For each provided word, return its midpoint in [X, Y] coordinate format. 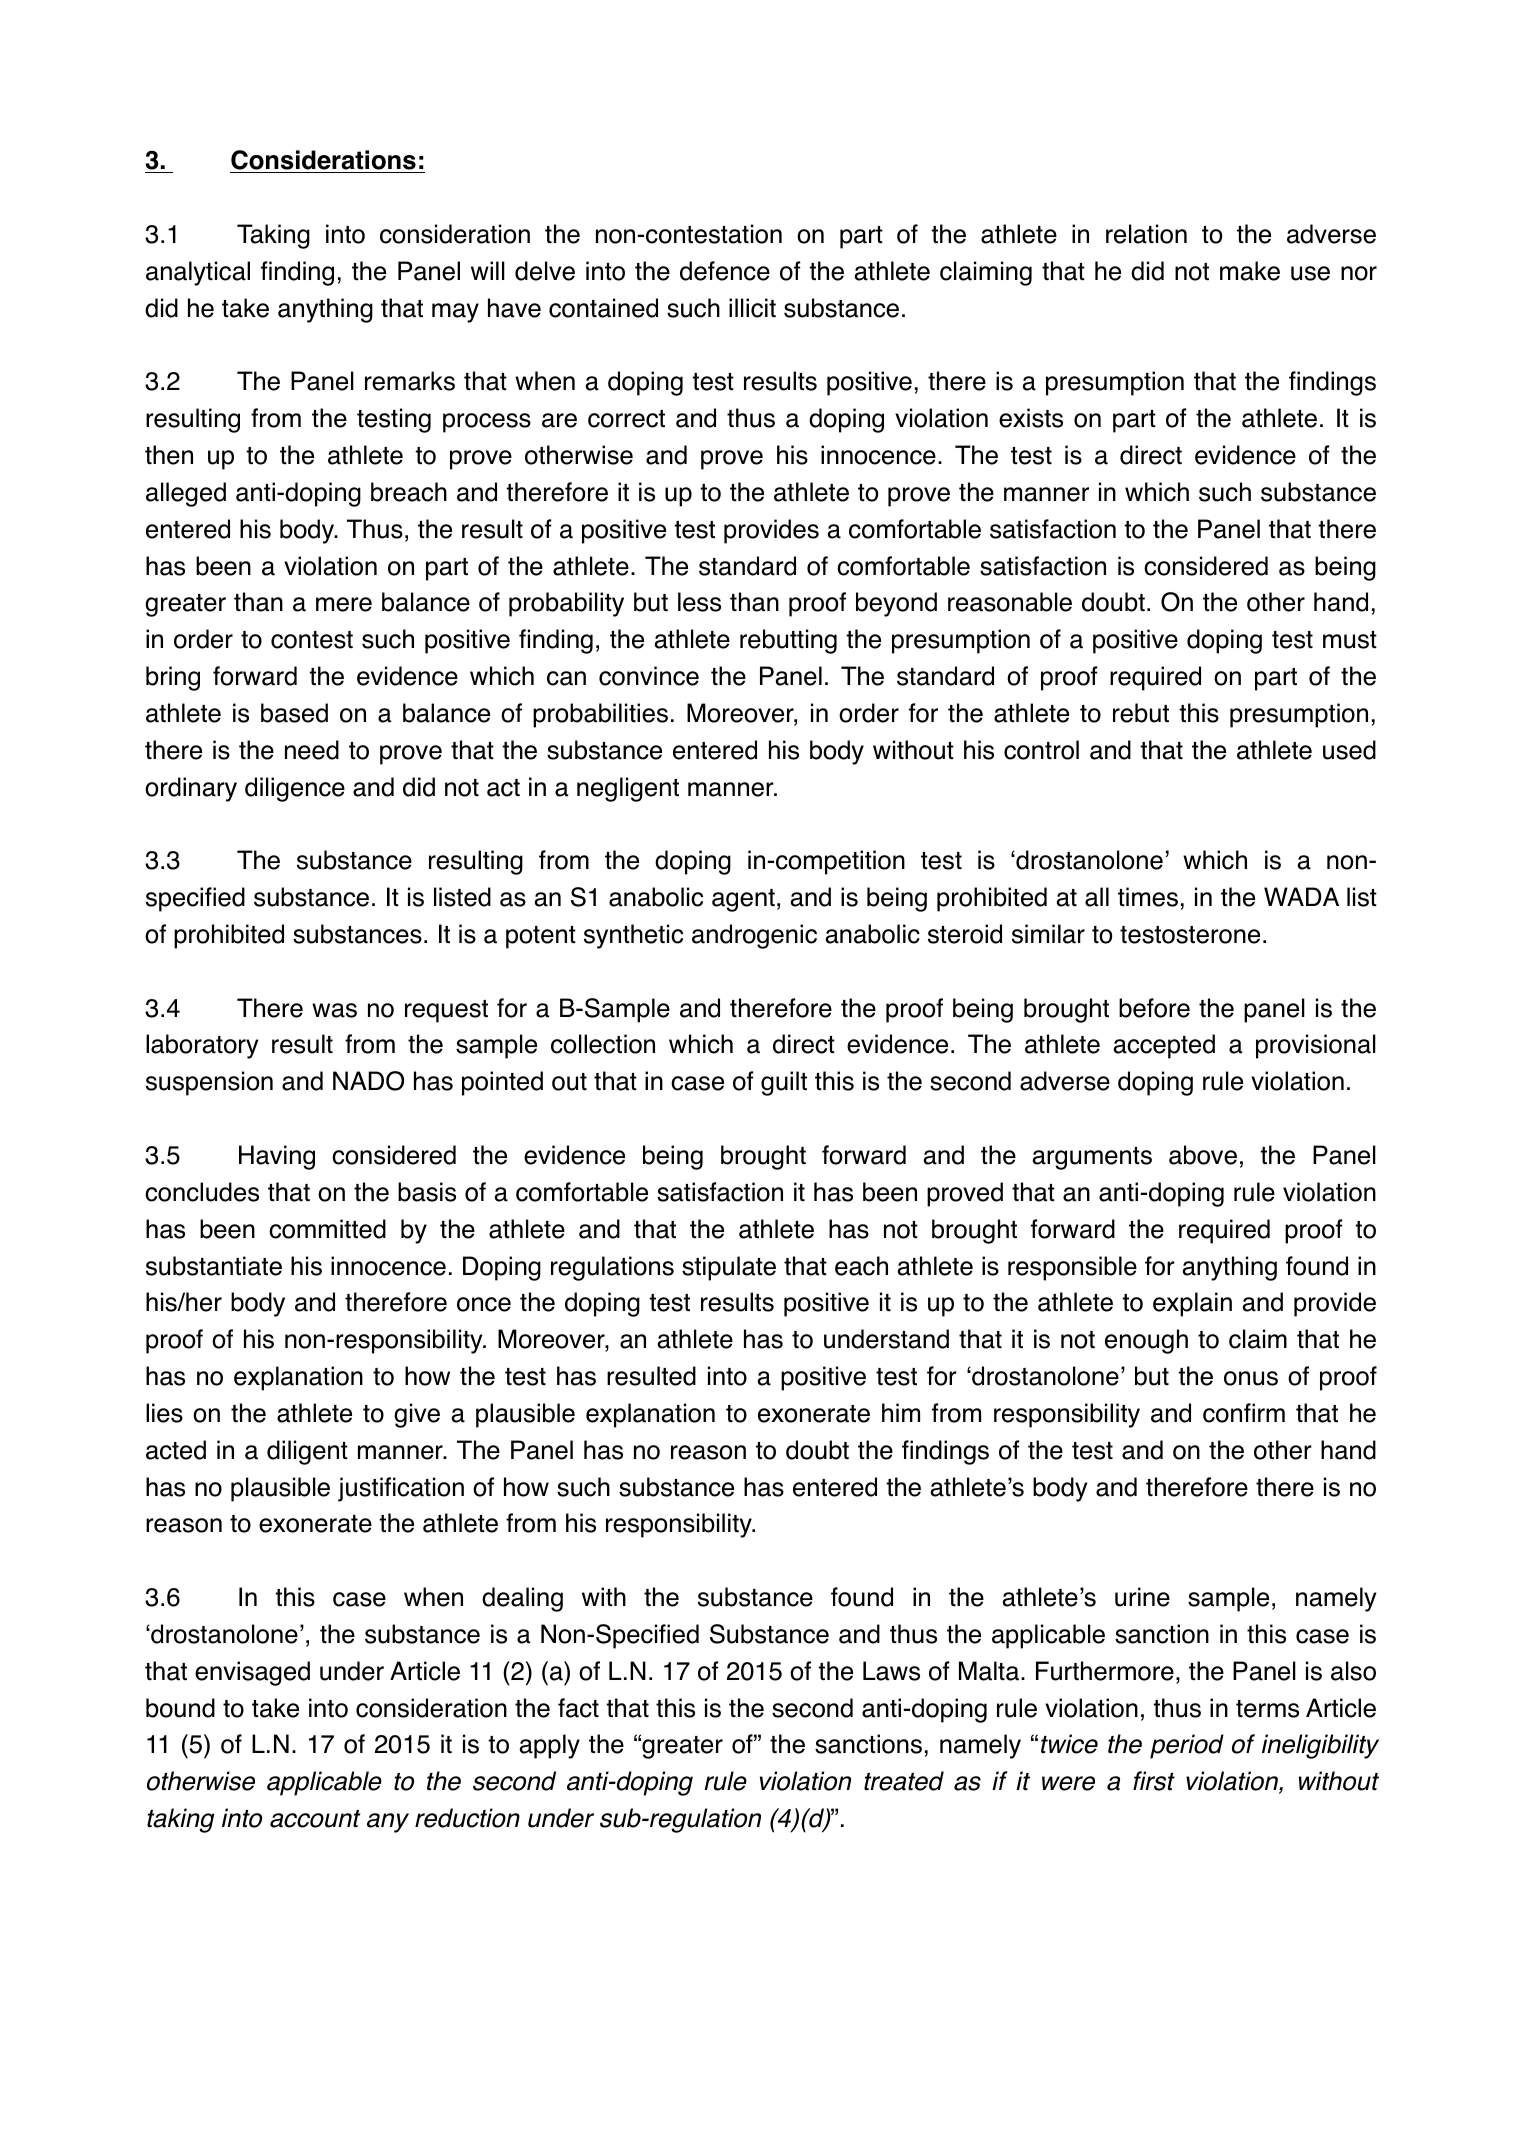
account [315, 1819]
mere [344, 604]
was [334, 1010]
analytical [198, 273]
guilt [784, 1083]
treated [904, 1781]
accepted [1164, 1046]
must [1350, 640]
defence [725, 271]
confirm [1244, 1413]
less [699, 602]
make [1250, 271]
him [901, 1412]
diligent [307, 1452]
